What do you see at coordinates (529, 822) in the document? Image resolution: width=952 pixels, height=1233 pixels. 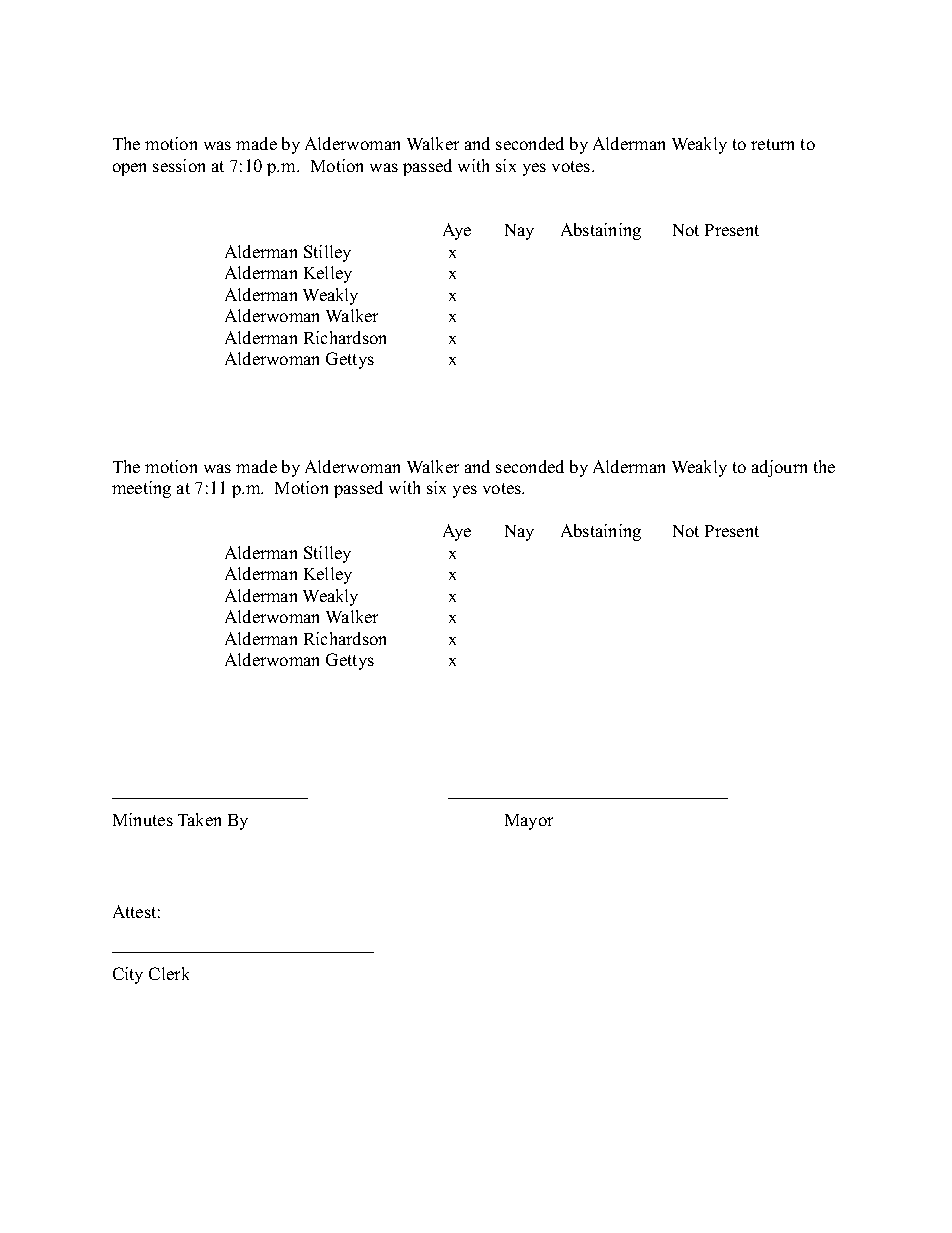 I see `Mayor` at bounding box center [529, 822].
